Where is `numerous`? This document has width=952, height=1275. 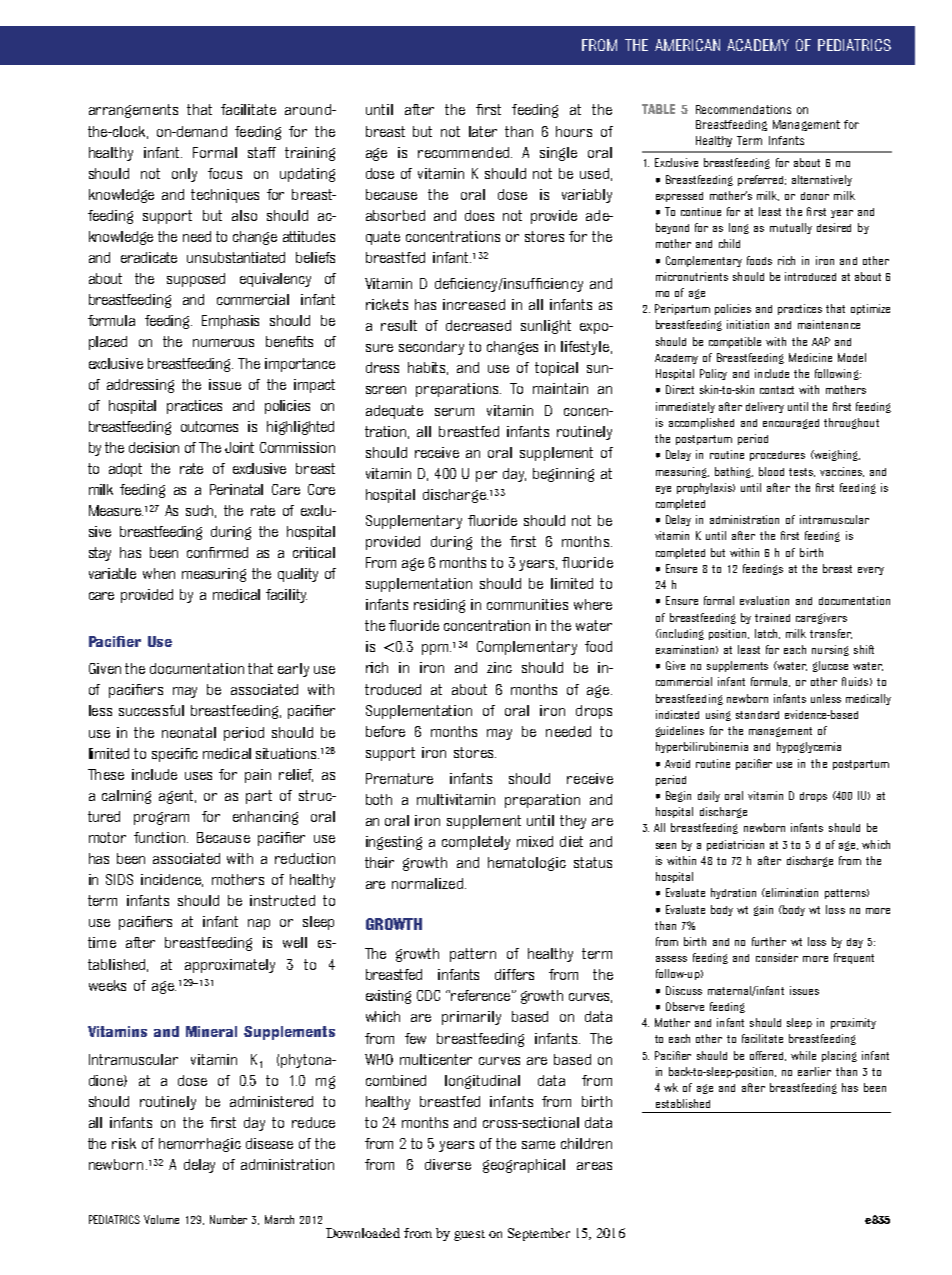
numerous is located at coordinates (223, 343).
